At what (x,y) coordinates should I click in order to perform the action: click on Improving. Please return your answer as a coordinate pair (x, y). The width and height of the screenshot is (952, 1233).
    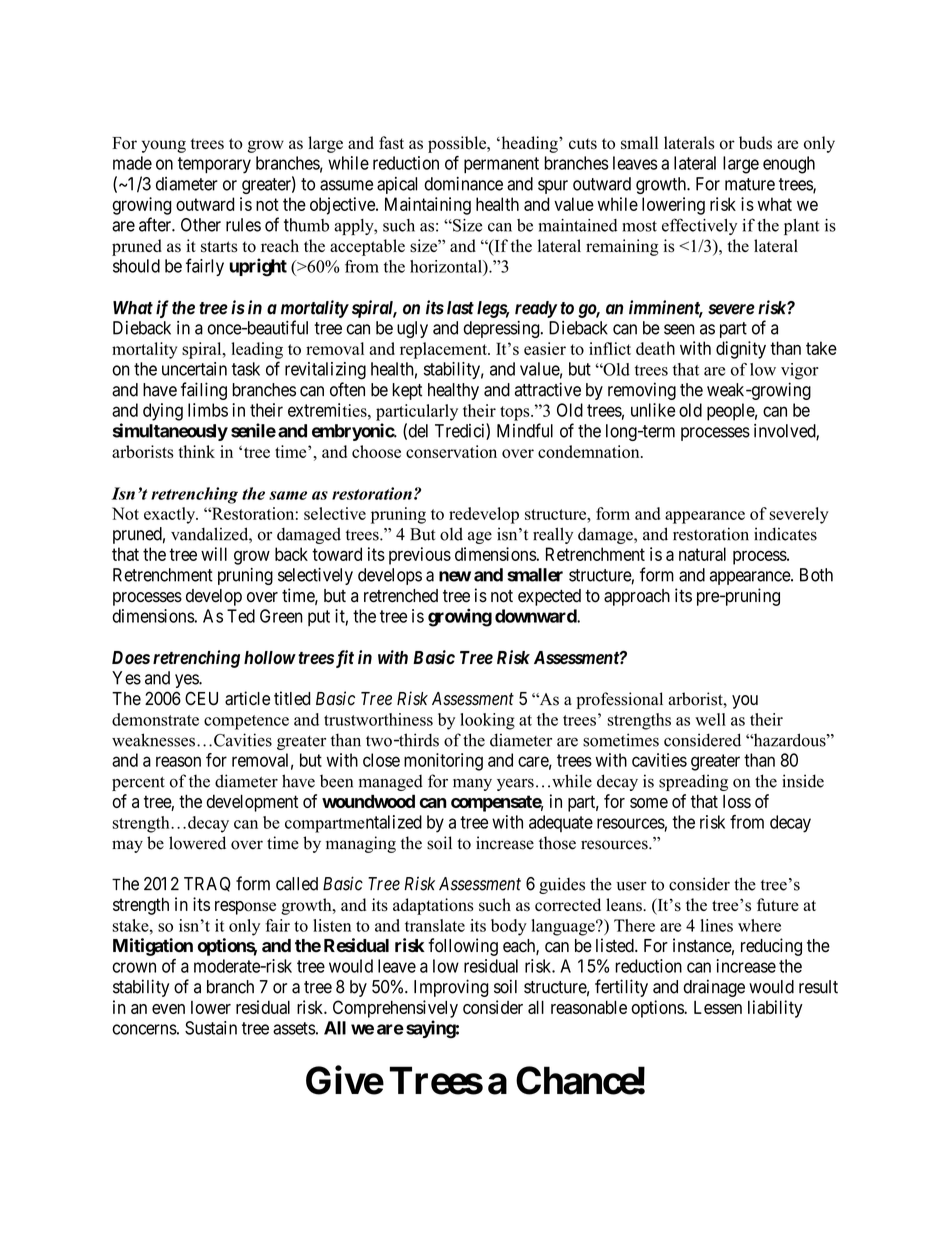
    Looking at the image, I should click on (451, 988).
